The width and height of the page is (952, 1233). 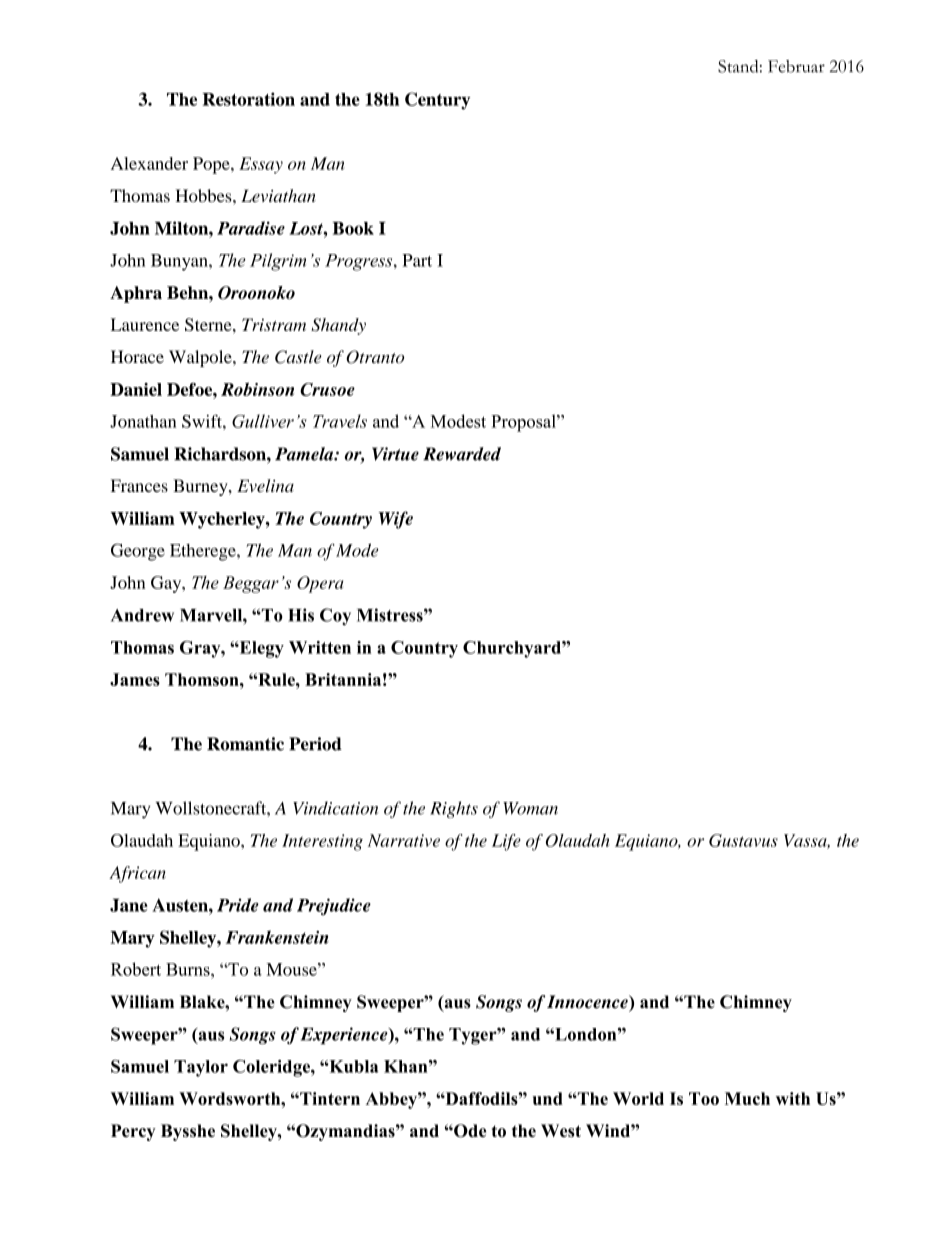 What do you see at coordinates (201, 1068) in the page?
I see `Taylor` at bounding box center [201, 1068].
